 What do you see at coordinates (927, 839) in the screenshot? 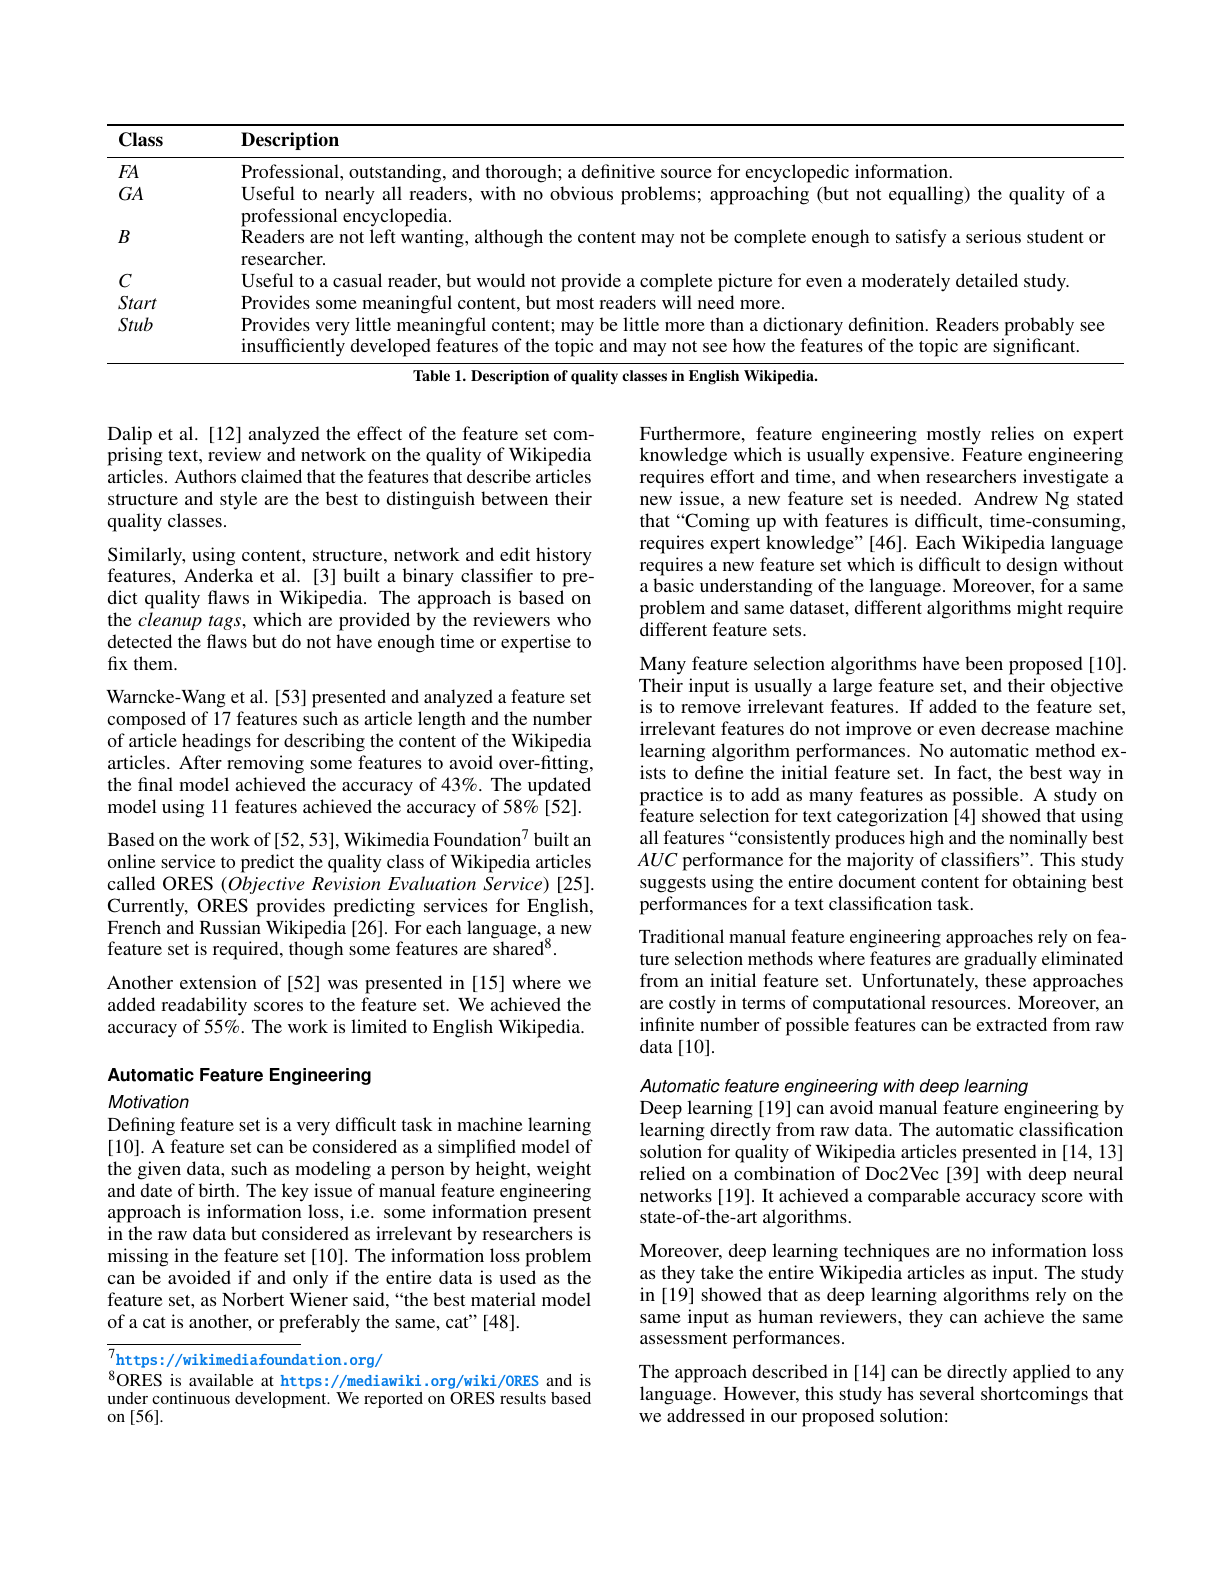
I see `high` at bounding box center [927, 839].
